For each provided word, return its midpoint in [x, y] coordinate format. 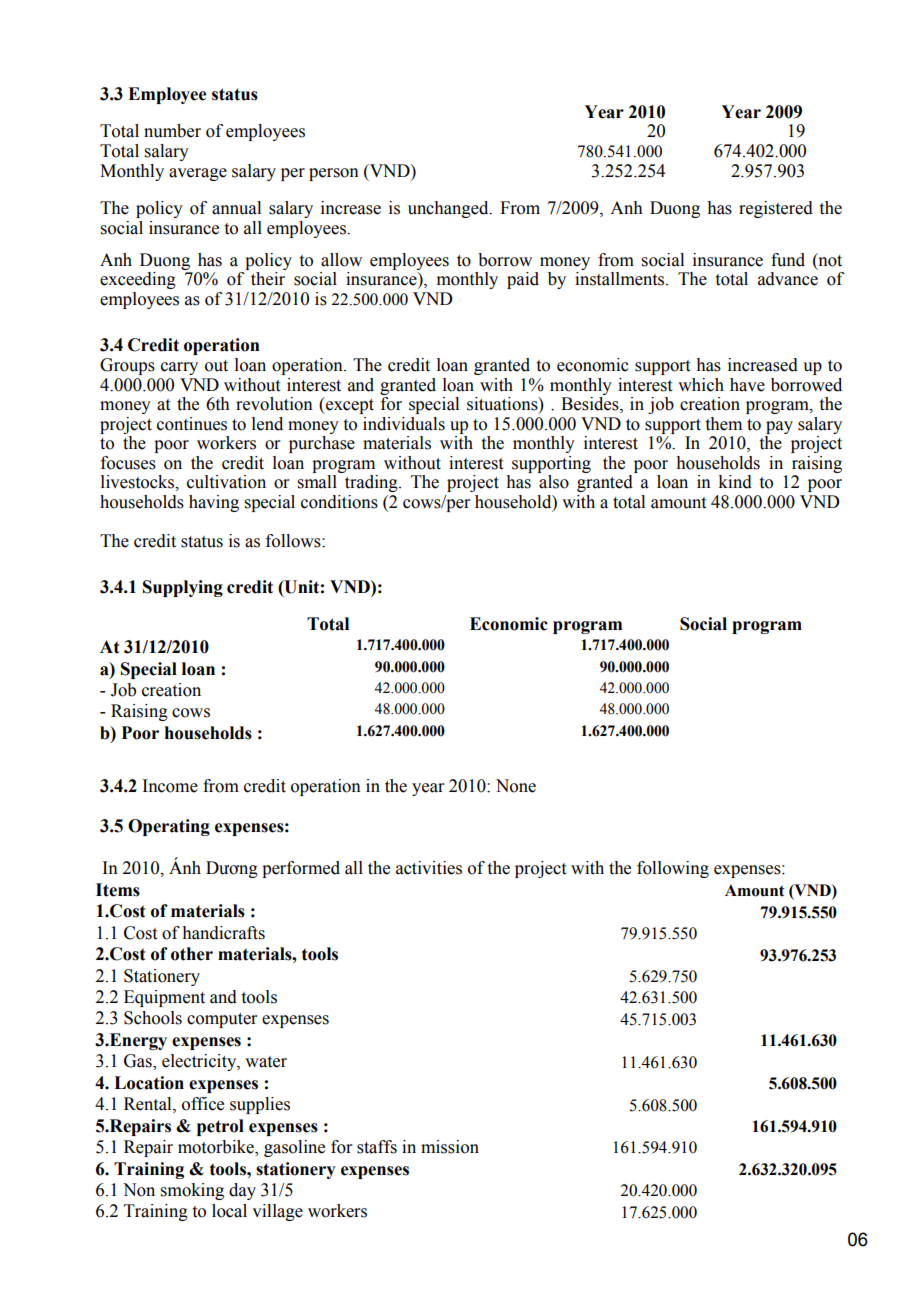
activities [429, 868]
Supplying [183, 588]
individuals [404, 424]
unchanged [449, 209]
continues [192, 424]
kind [735, 482]
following [673, 869]
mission [450, 1147]
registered [776, 209]
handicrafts [223, 933]
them [724, 424]
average [198, 174]
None [516, 786]
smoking [192, 1191]
